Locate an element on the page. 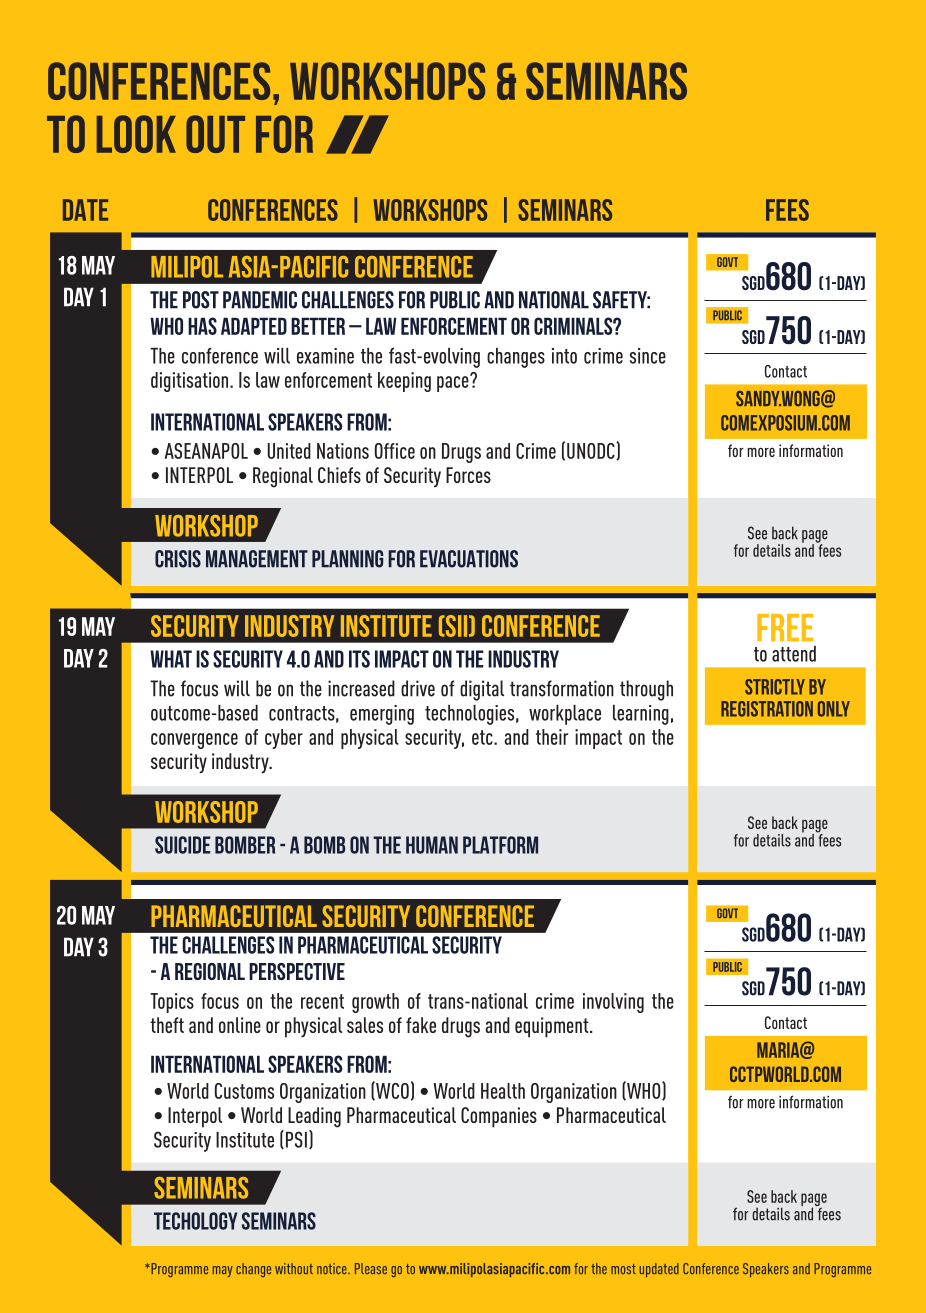 The image size is (926, 1313). into is located at coordinates (564, 356).
